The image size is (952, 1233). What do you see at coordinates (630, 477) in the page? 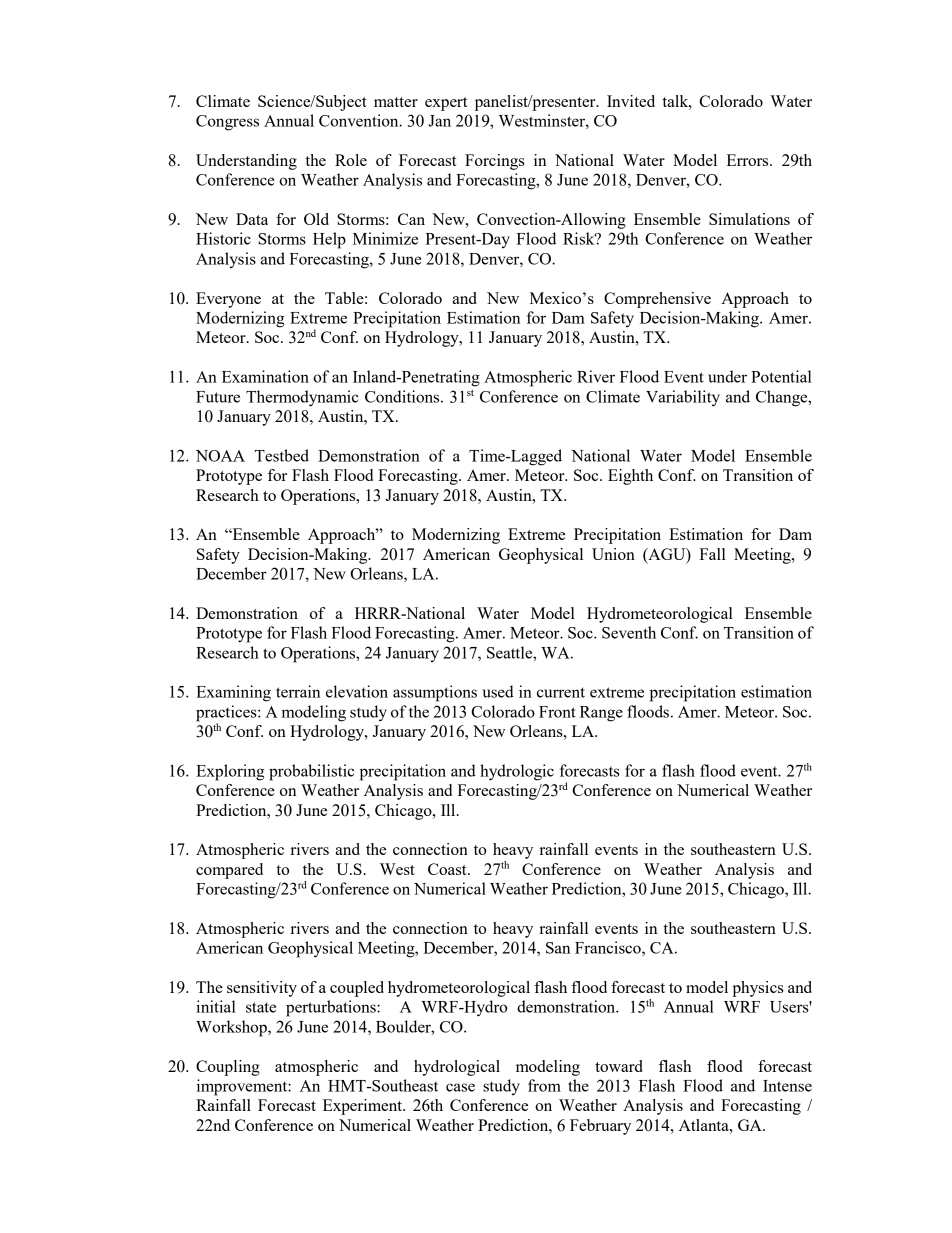
I see `Eighth` at bounding box center [630, 477].
